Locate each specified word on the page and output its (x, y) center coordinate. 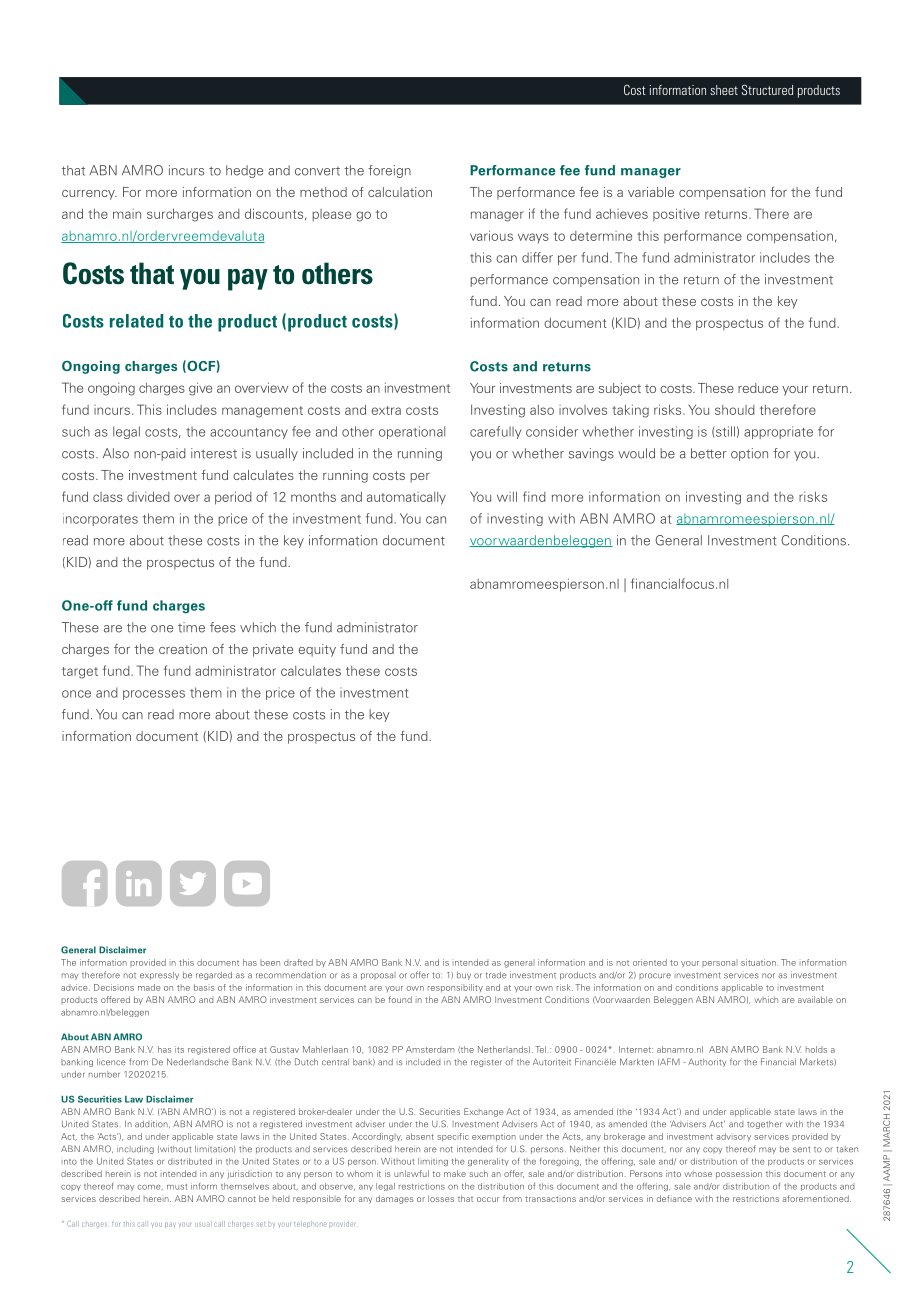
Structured (767, 89)
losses (441, 1198)
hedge (244, 171)
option (749, 454)
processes (154, 695)
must (177, 1187)
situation (759, 962)
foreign (389, 171)
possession (739, 1174)
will (507, 496)
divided (148, 496)
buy (464, 976)
